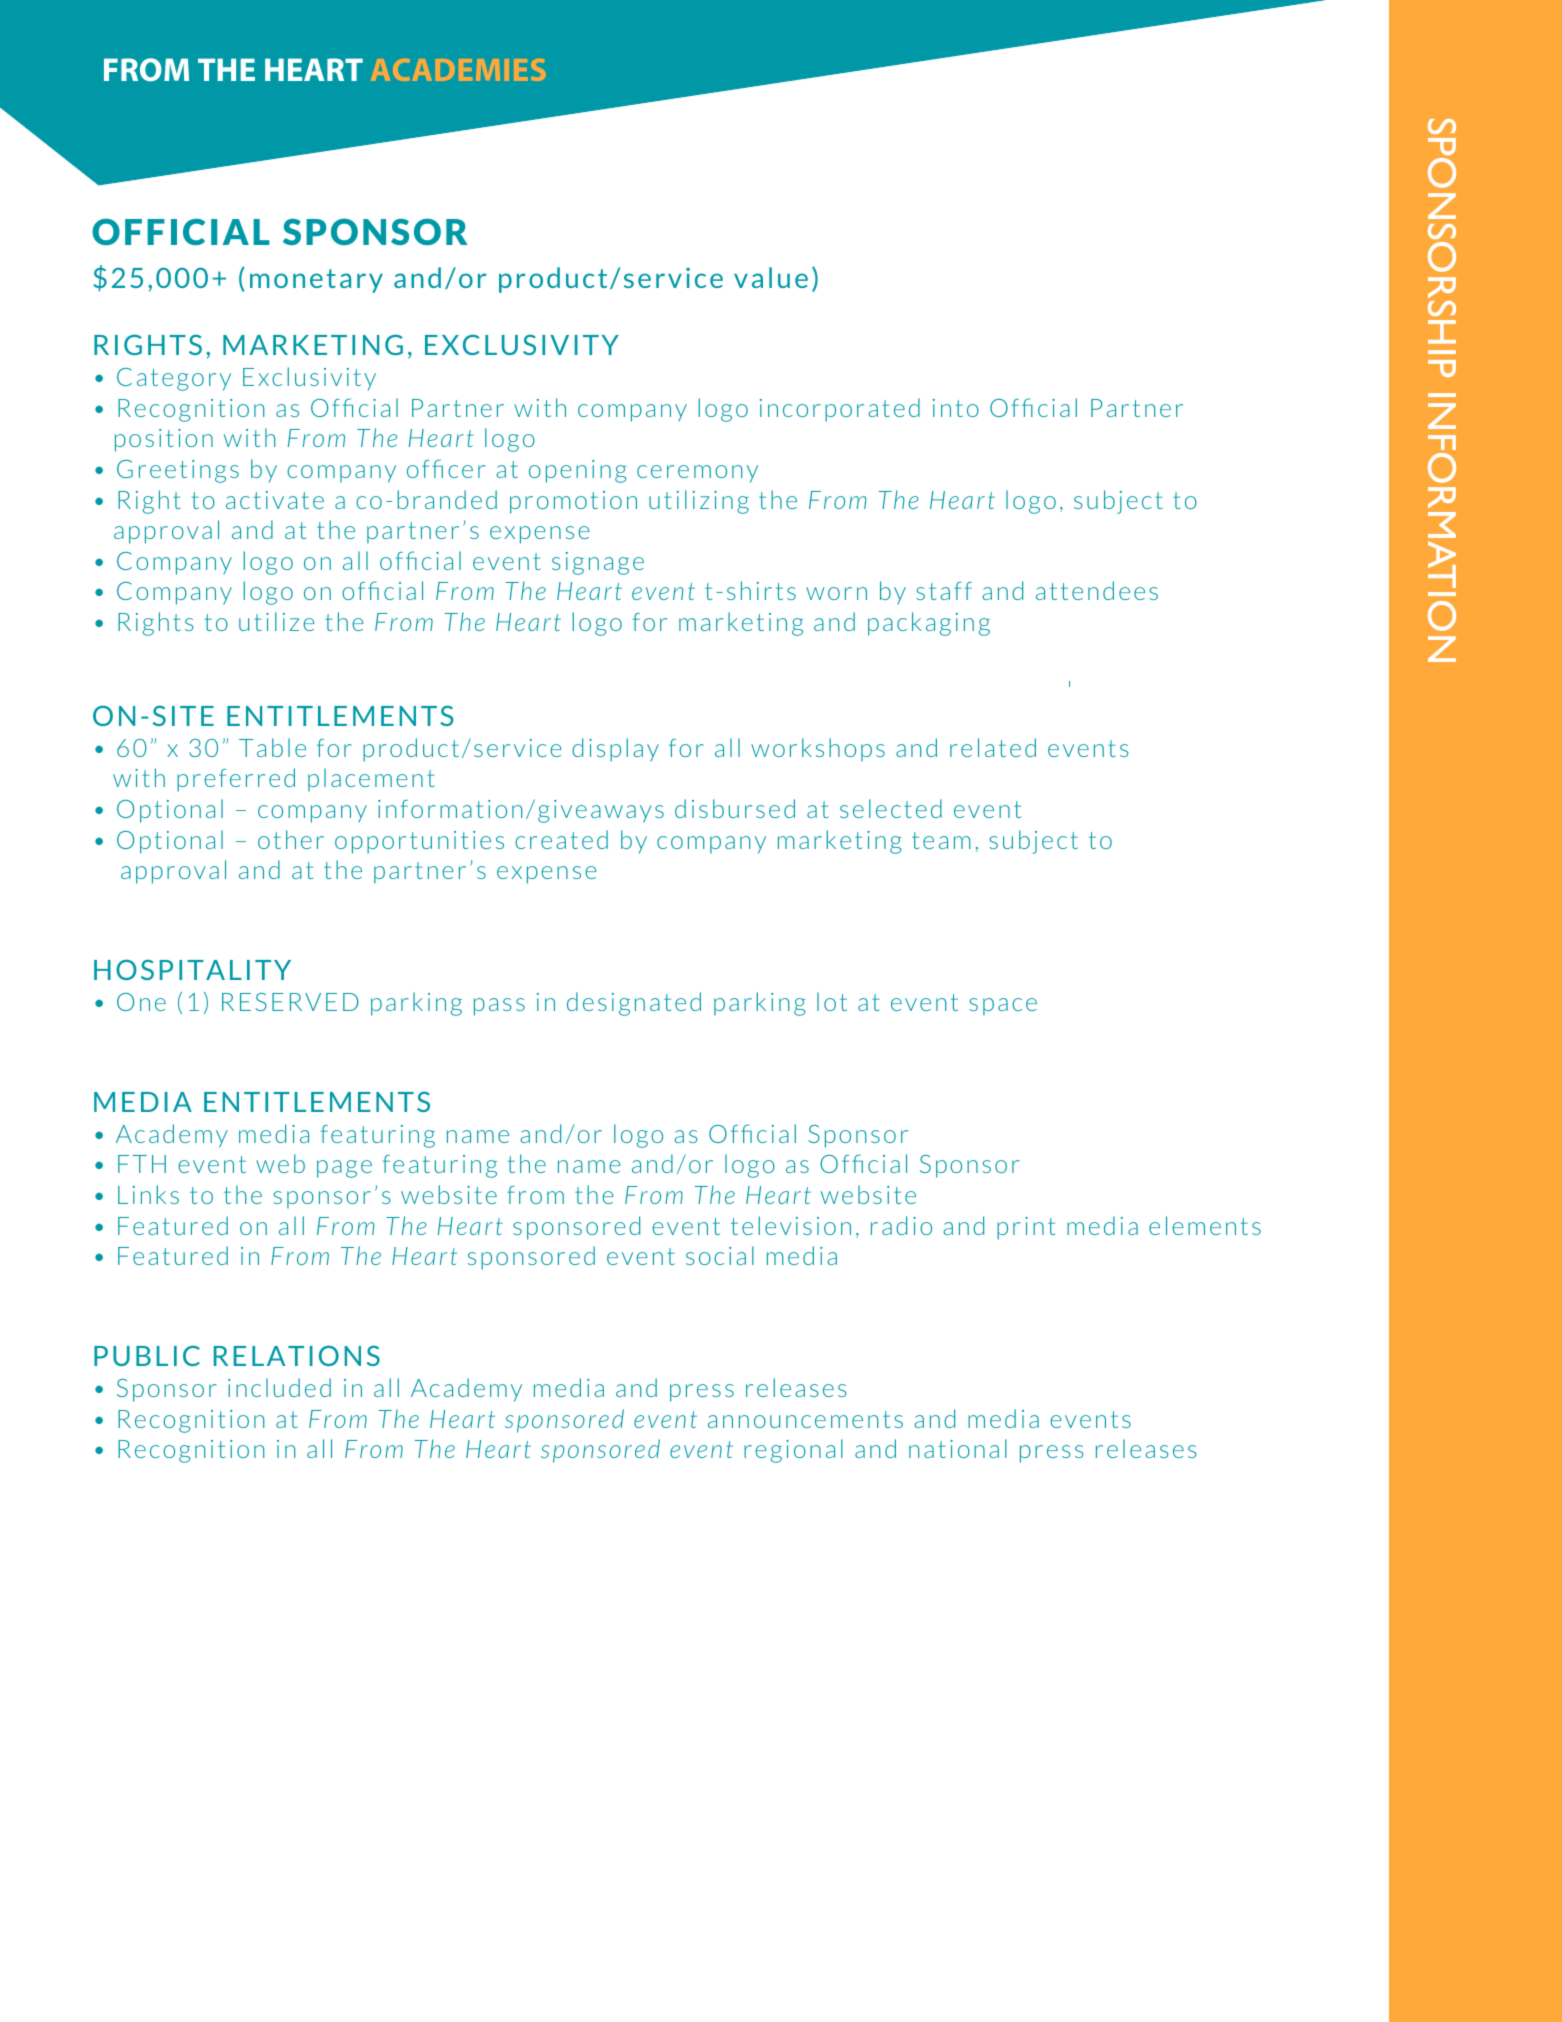 This screenshot has height=2022, width=1562. What do you see at coordinates (771, 277) in the screenshot?
I see `value` at bounding box center [771, 277].
